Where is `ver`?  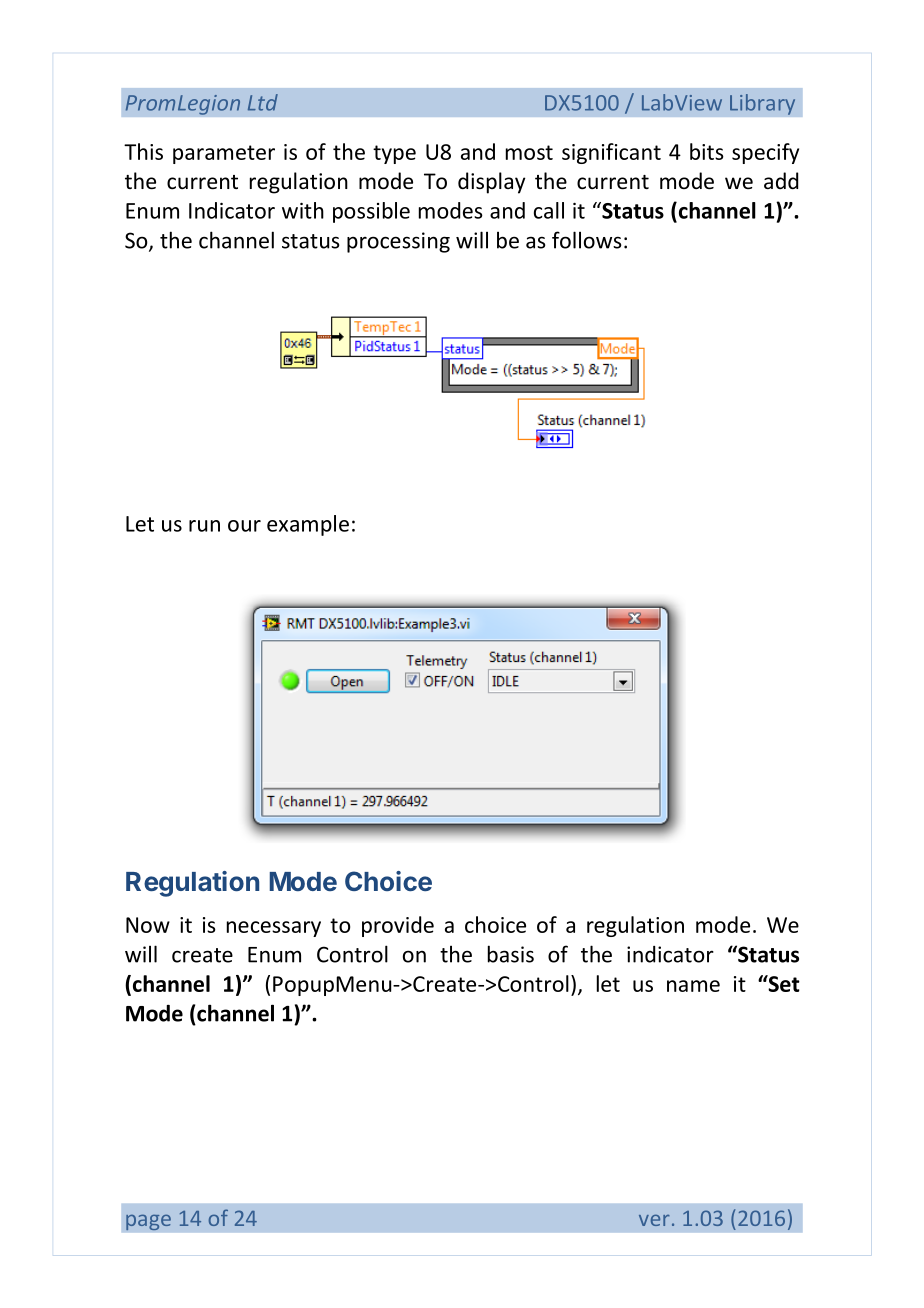
ver is located at coordinates (654, 1220).
